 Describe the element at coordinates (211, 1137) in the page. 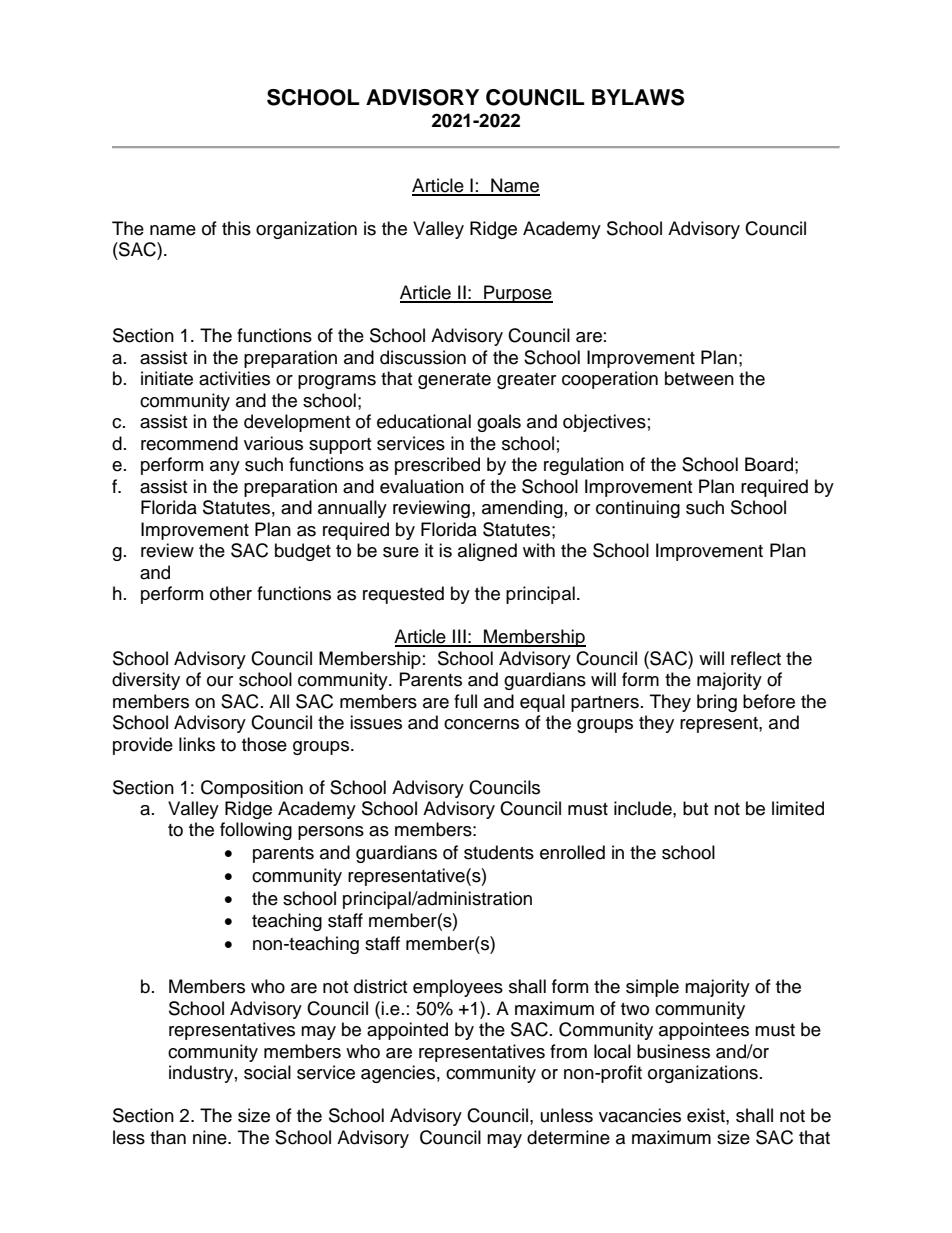

I see `nine` at that location.
